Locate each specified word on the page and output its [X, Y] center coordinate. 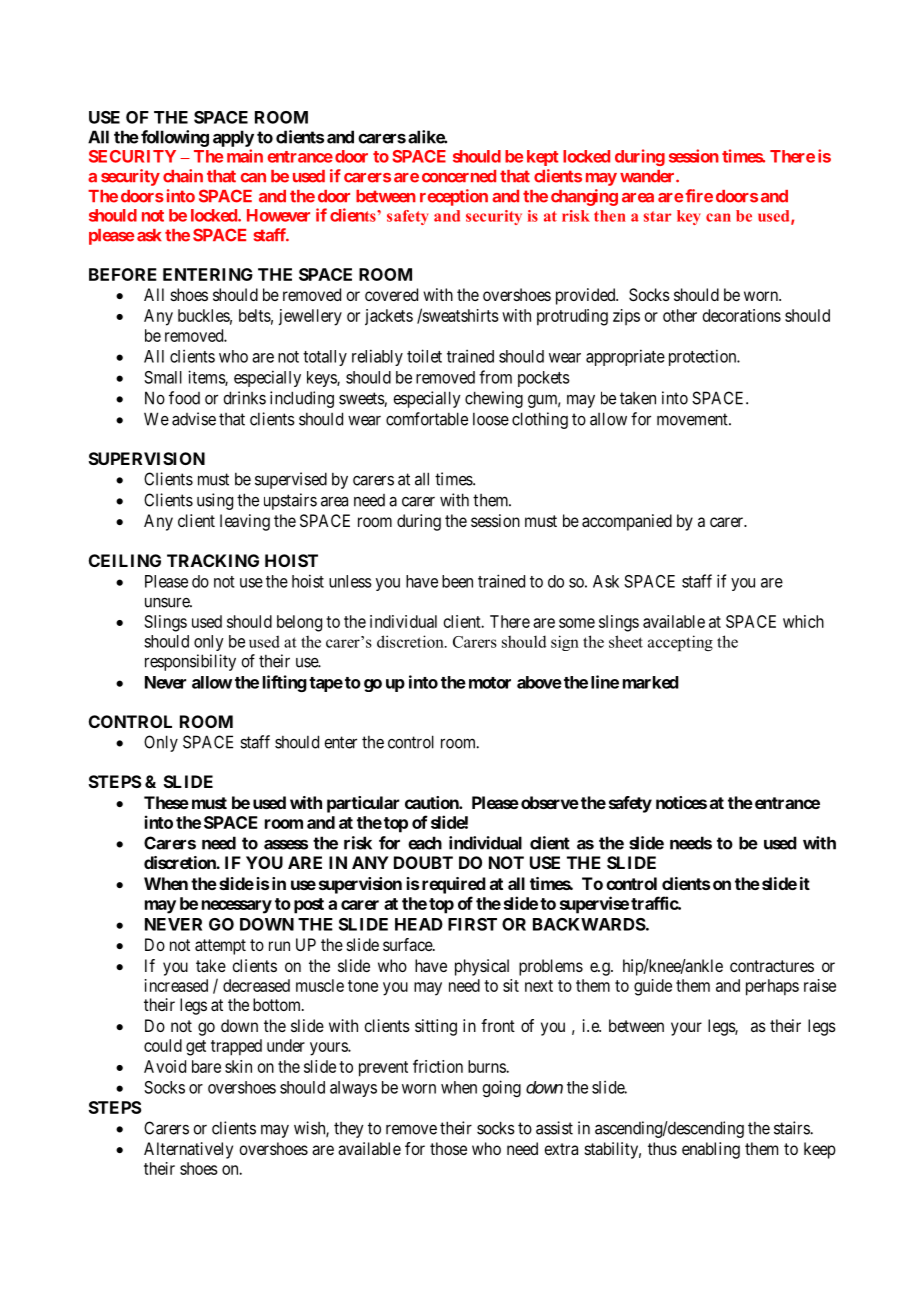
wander [648, 176]
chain [183, 176]
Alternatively [188, 1150]
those [448, 1148]
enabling [711, 1150]
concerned [459, 176]
